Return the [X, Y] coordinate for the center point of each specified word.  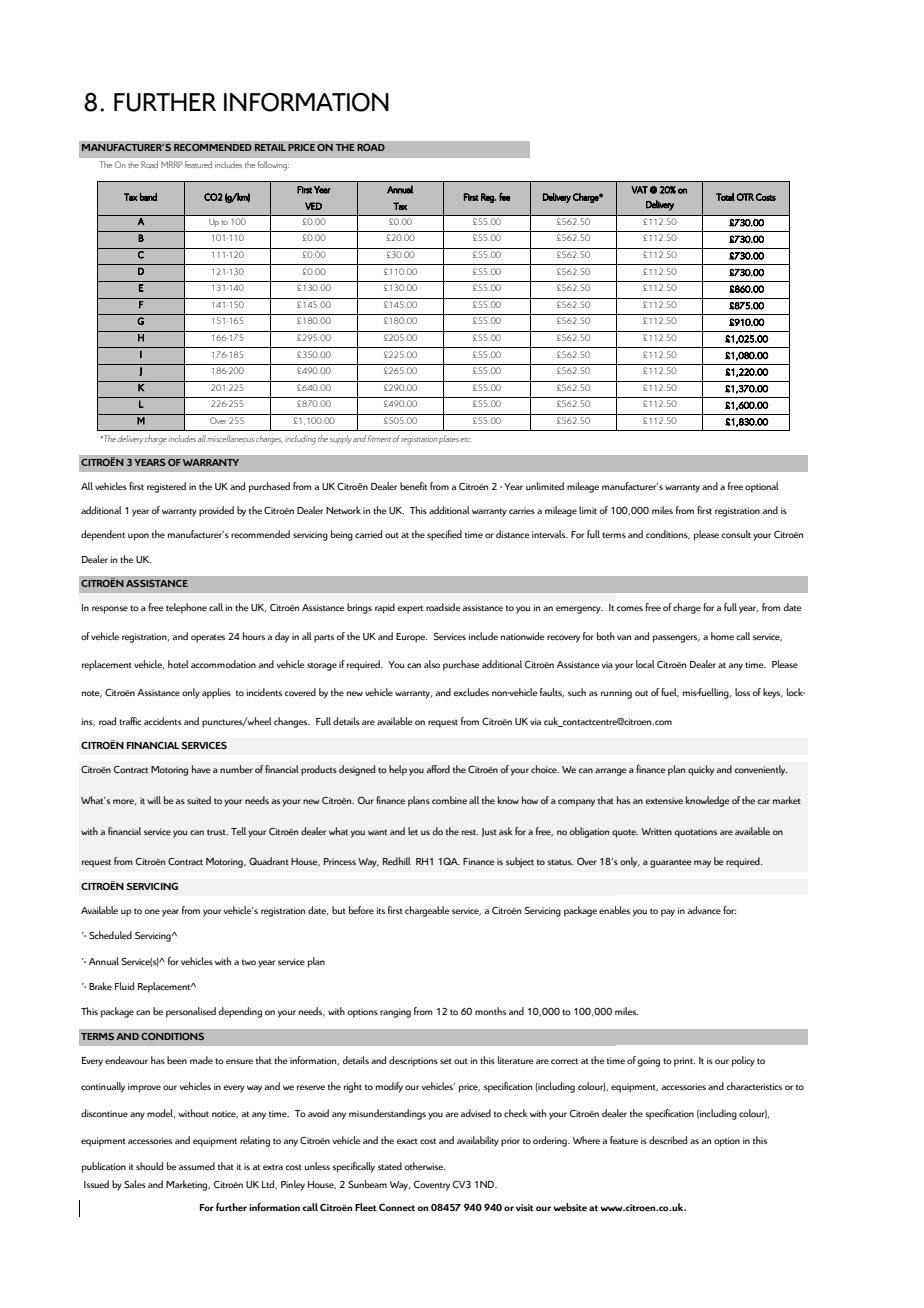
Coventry [432, 1185]
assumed [197, 1166]
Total [725, 197]
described [668, 1140]
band [148, 197]
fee [504, 197]
